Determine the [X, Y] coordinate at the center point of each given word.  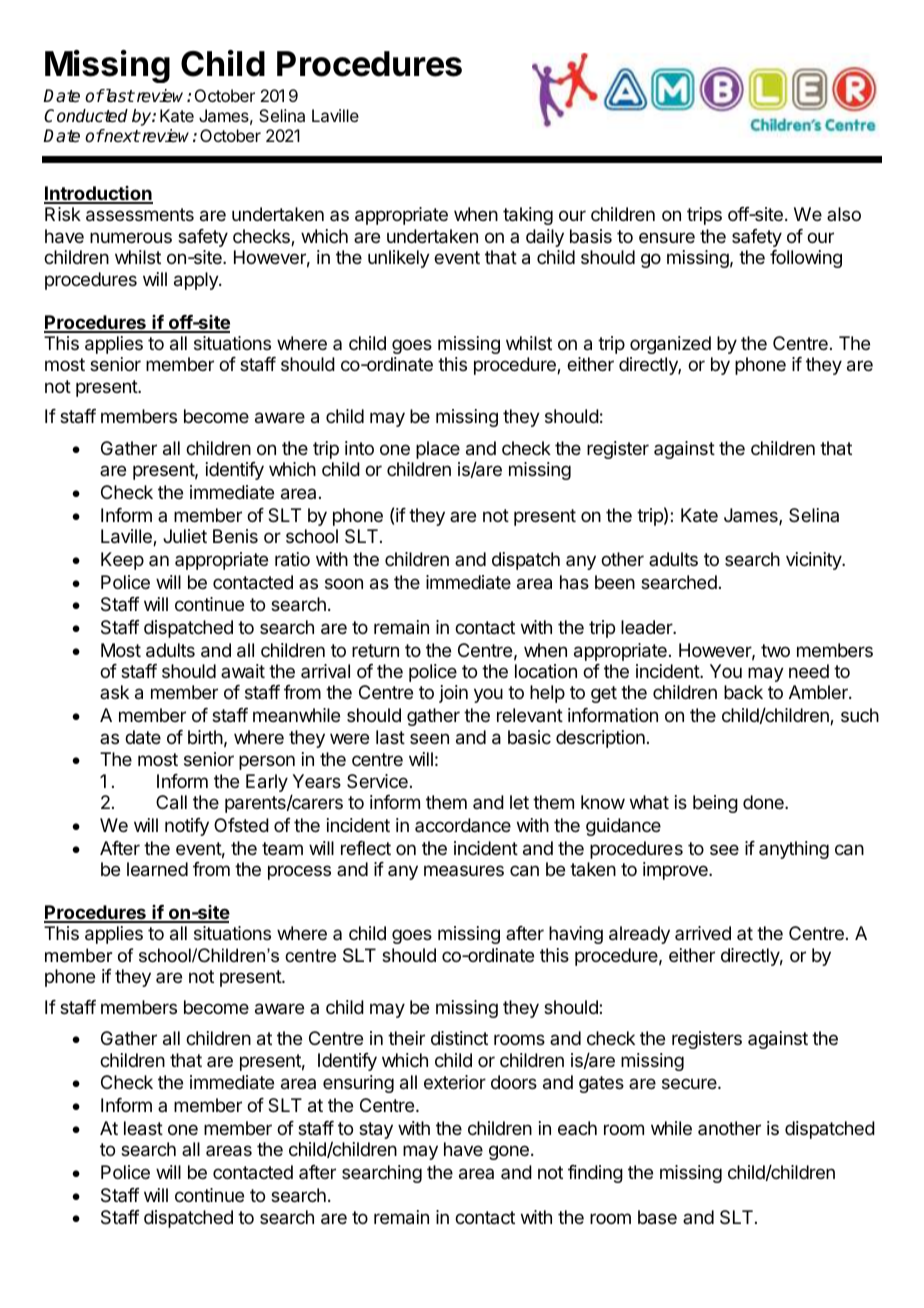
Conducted [86, 116]
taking [528, 216]
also [844, 214]
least [143, 1128]
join [453, 694]
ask [114, 692]
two [775, 650]
